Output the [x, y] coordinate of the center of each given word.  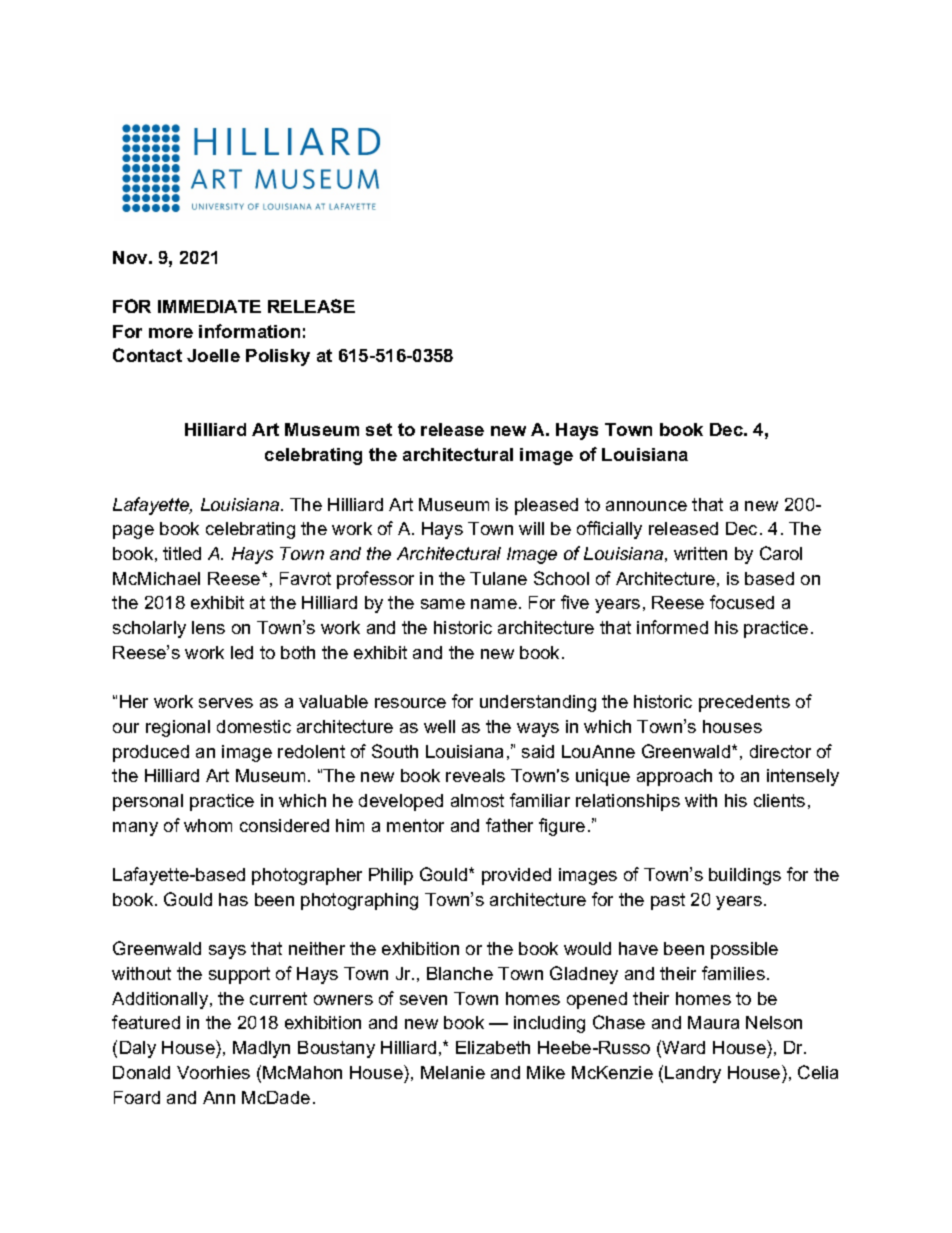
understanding [538, 703]
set [379, 429]
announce [646, 506]
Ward [683, 1047]
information [249, 331]
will [531, 528]
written [700, 553]
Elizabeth [493, 1047]
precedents [744, 703]
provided [516, 876]
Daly [138, 1049]
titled [182, 553]
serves [226, 703]
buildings [745, 876]
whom [208, 825]
